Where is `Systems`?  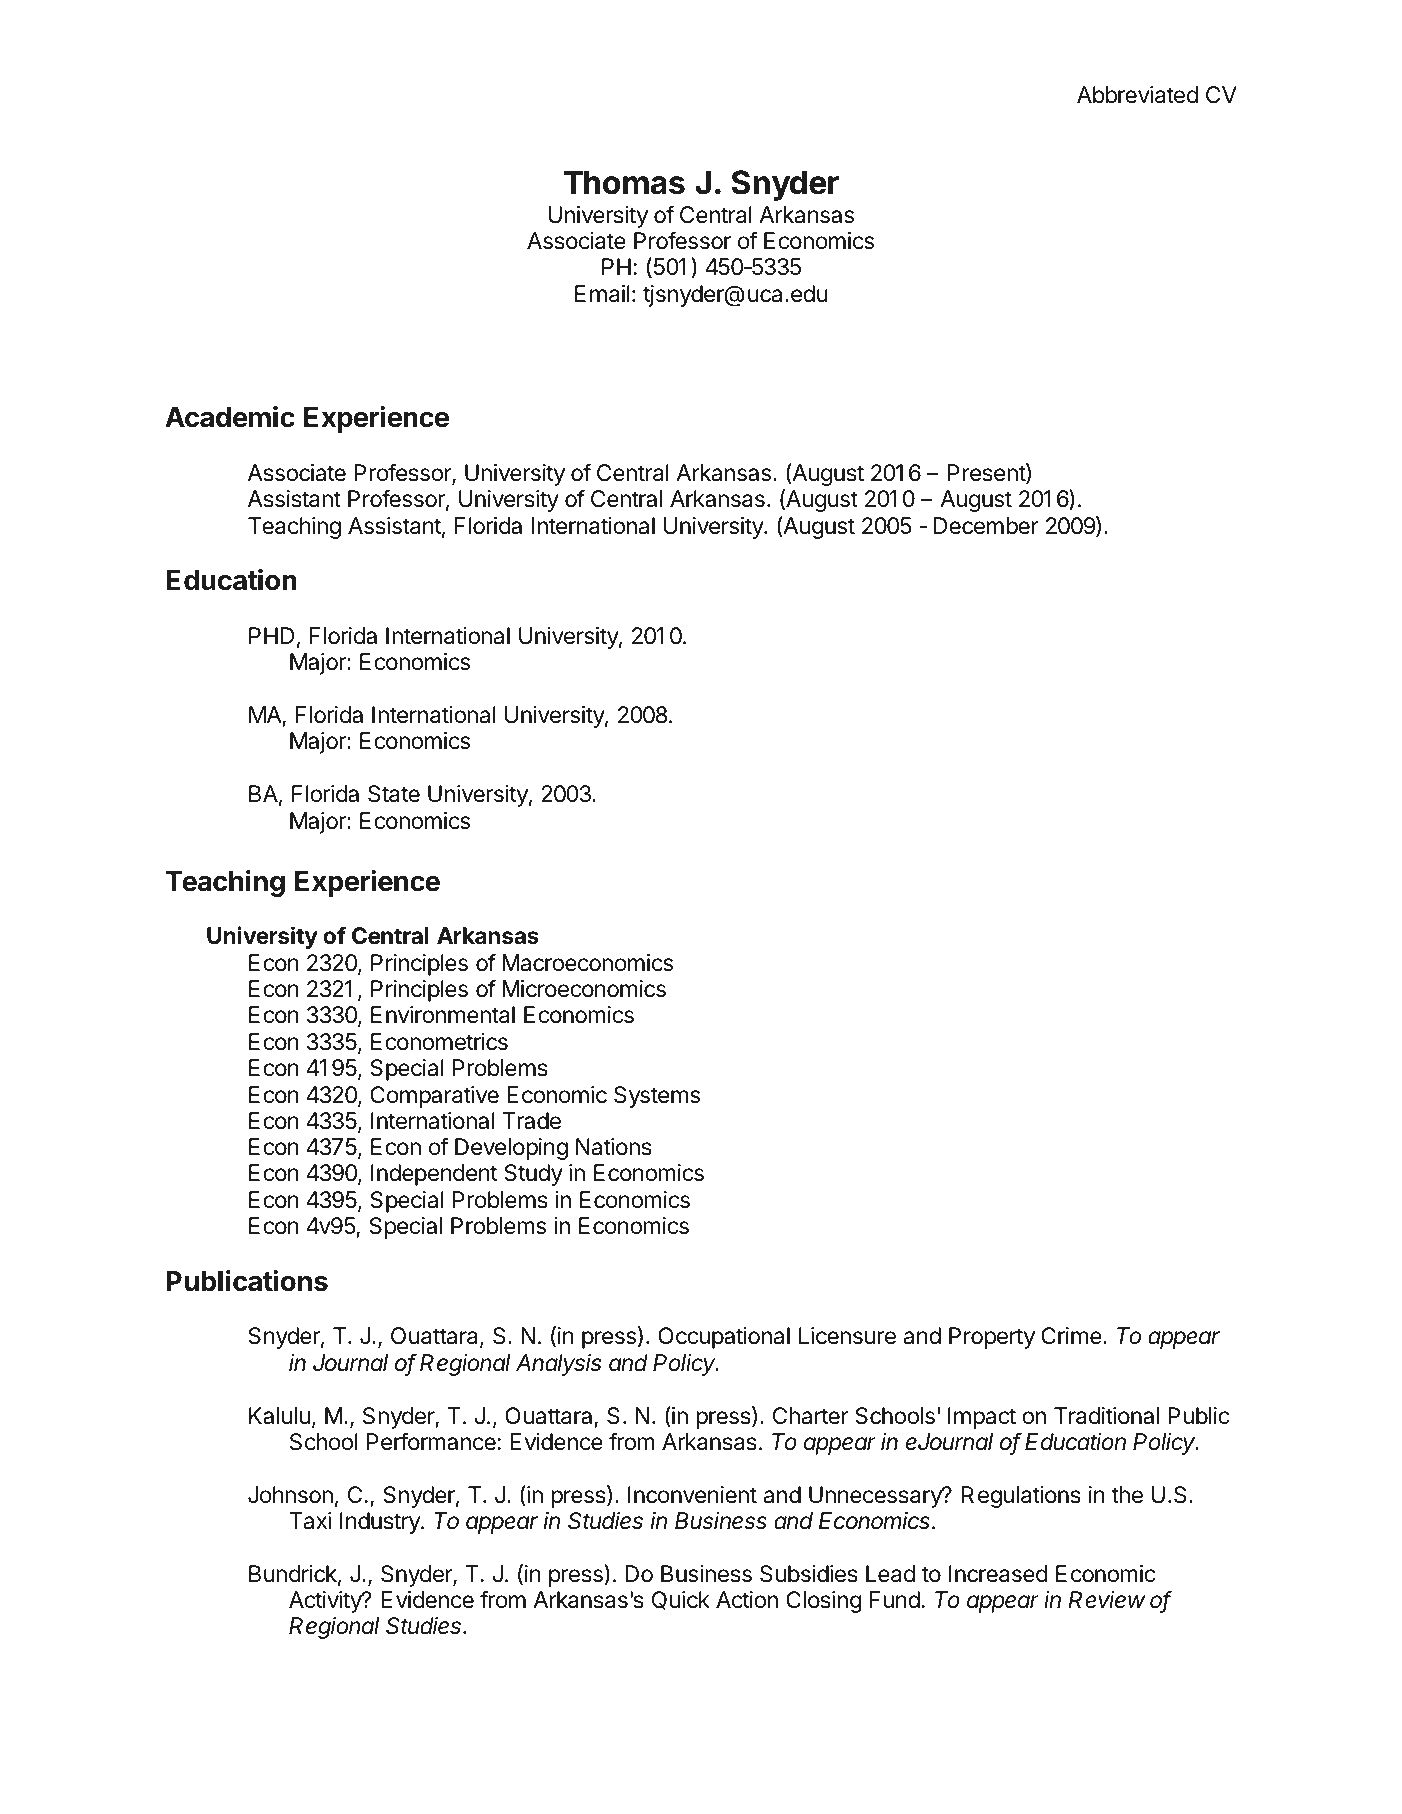
Systems is located at coordinates (657, 1097).
